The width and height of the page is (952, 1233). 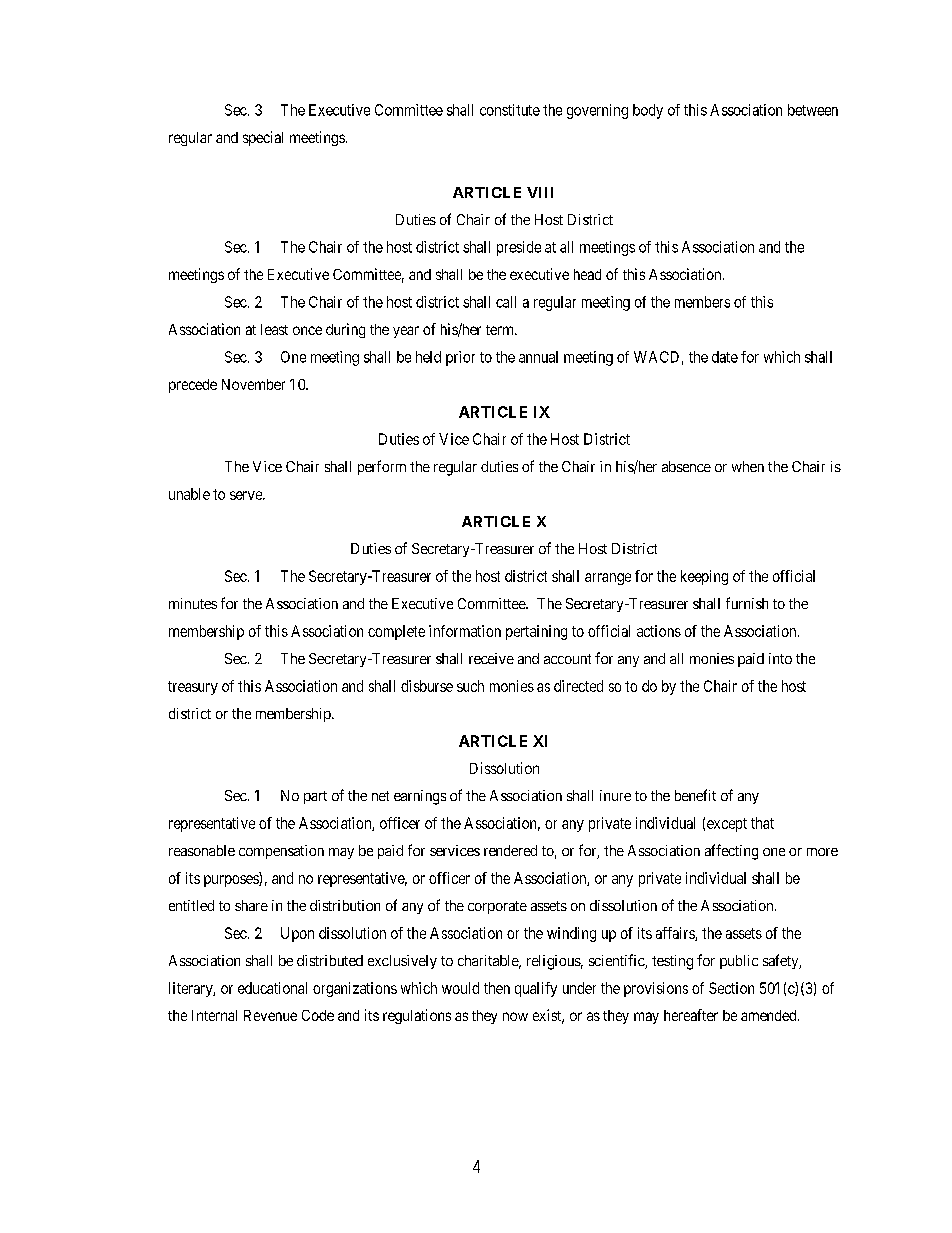 I want to click on minutes, so click(x=193, y=603).
